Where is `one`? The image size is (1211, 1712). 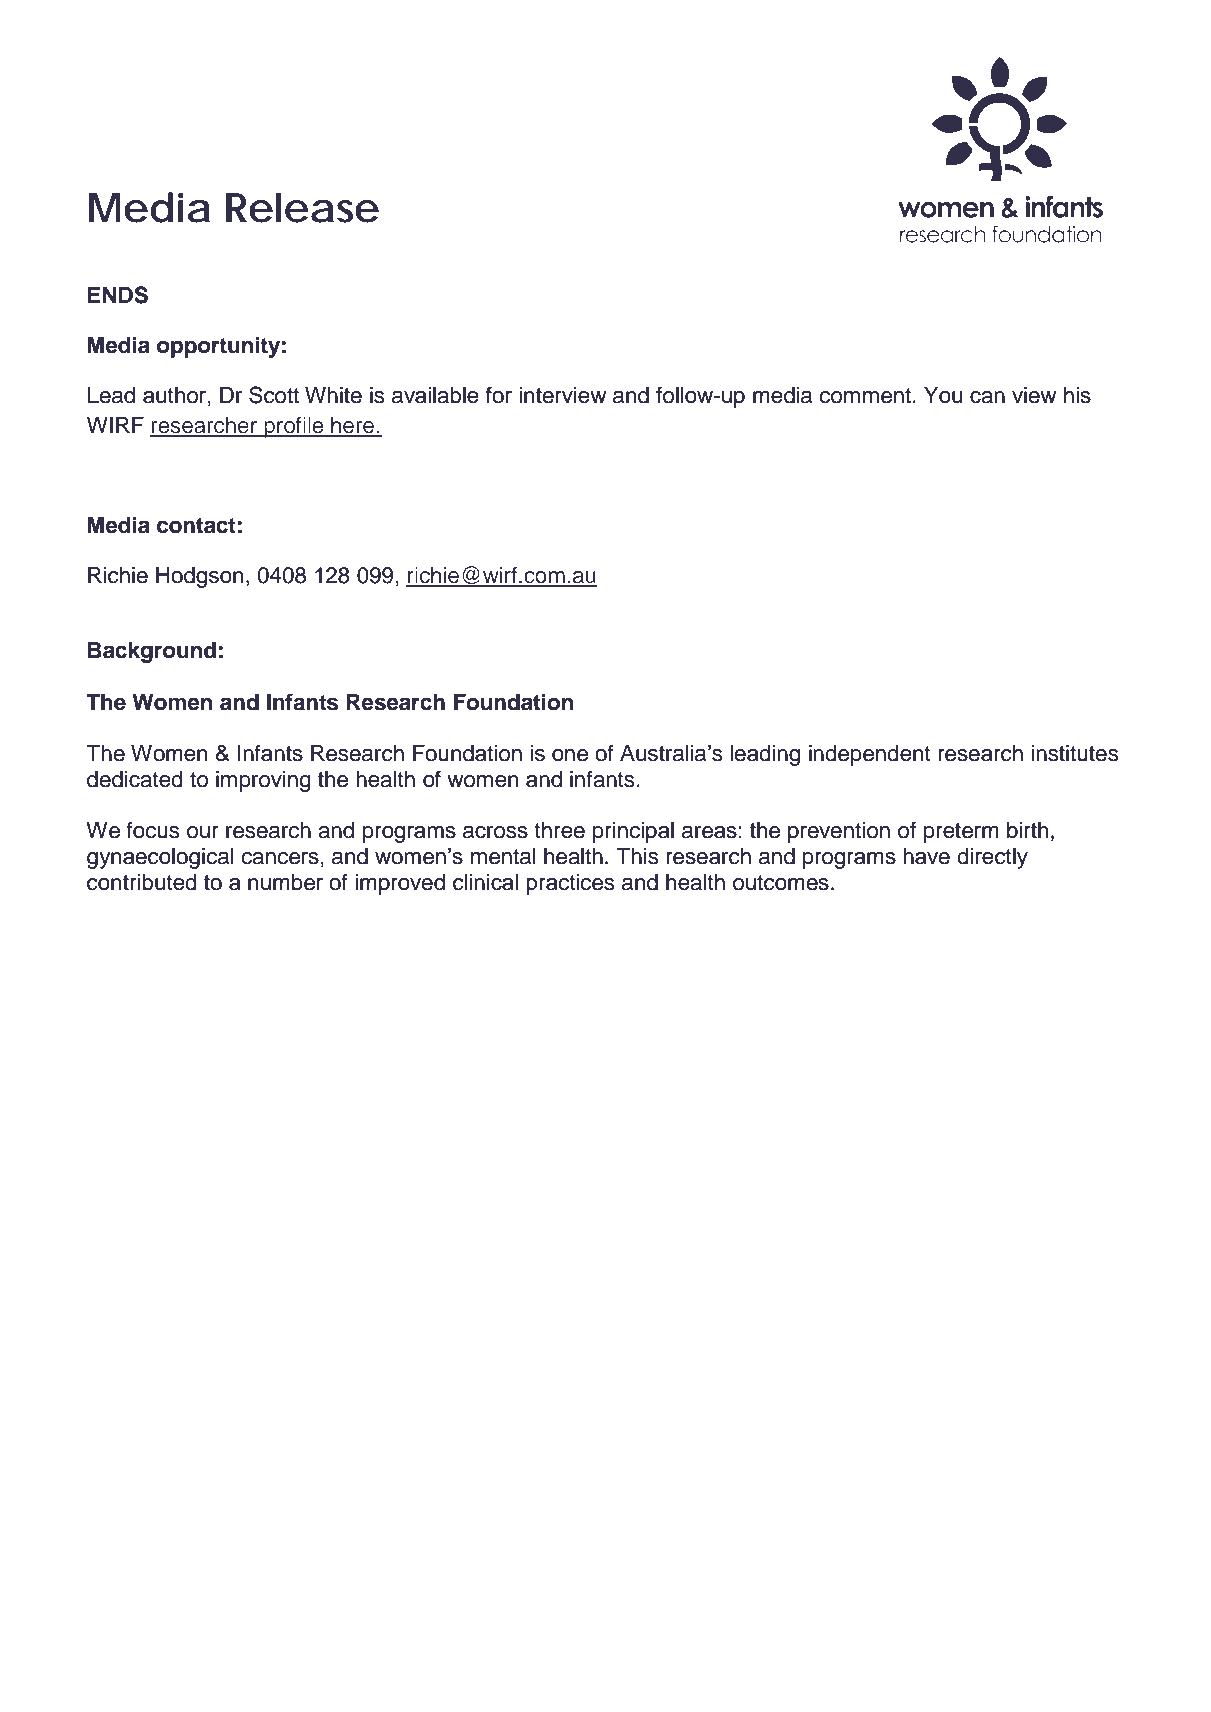 one is located at coordinates (570, 755).
